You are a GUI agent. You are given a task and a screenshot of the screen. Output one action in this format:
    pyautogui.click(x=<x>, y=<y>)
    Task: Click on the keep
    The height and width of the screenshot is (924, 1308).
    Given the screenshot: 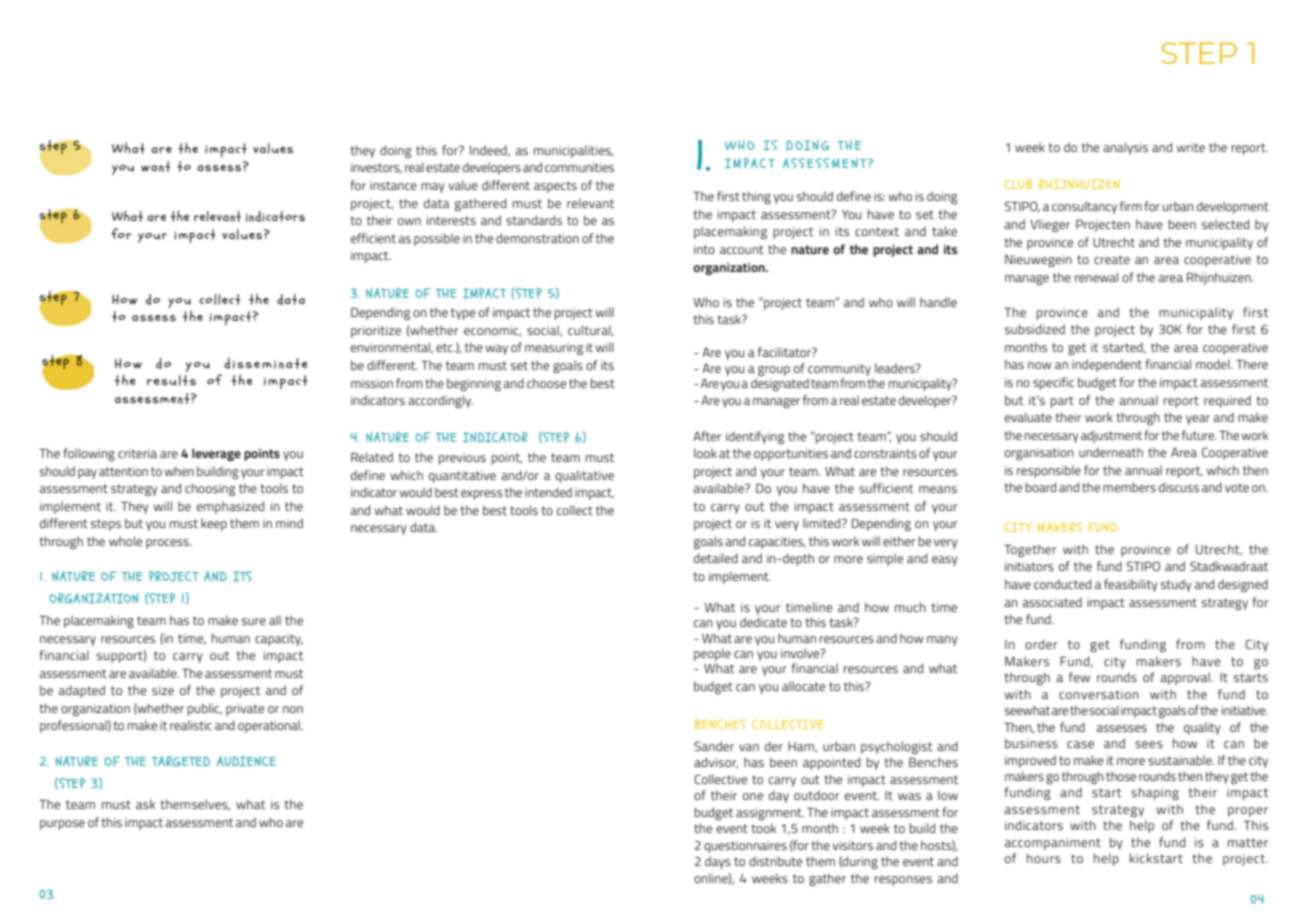 What is the action you would take?
    pyautogui.click(x=214, y=524)
